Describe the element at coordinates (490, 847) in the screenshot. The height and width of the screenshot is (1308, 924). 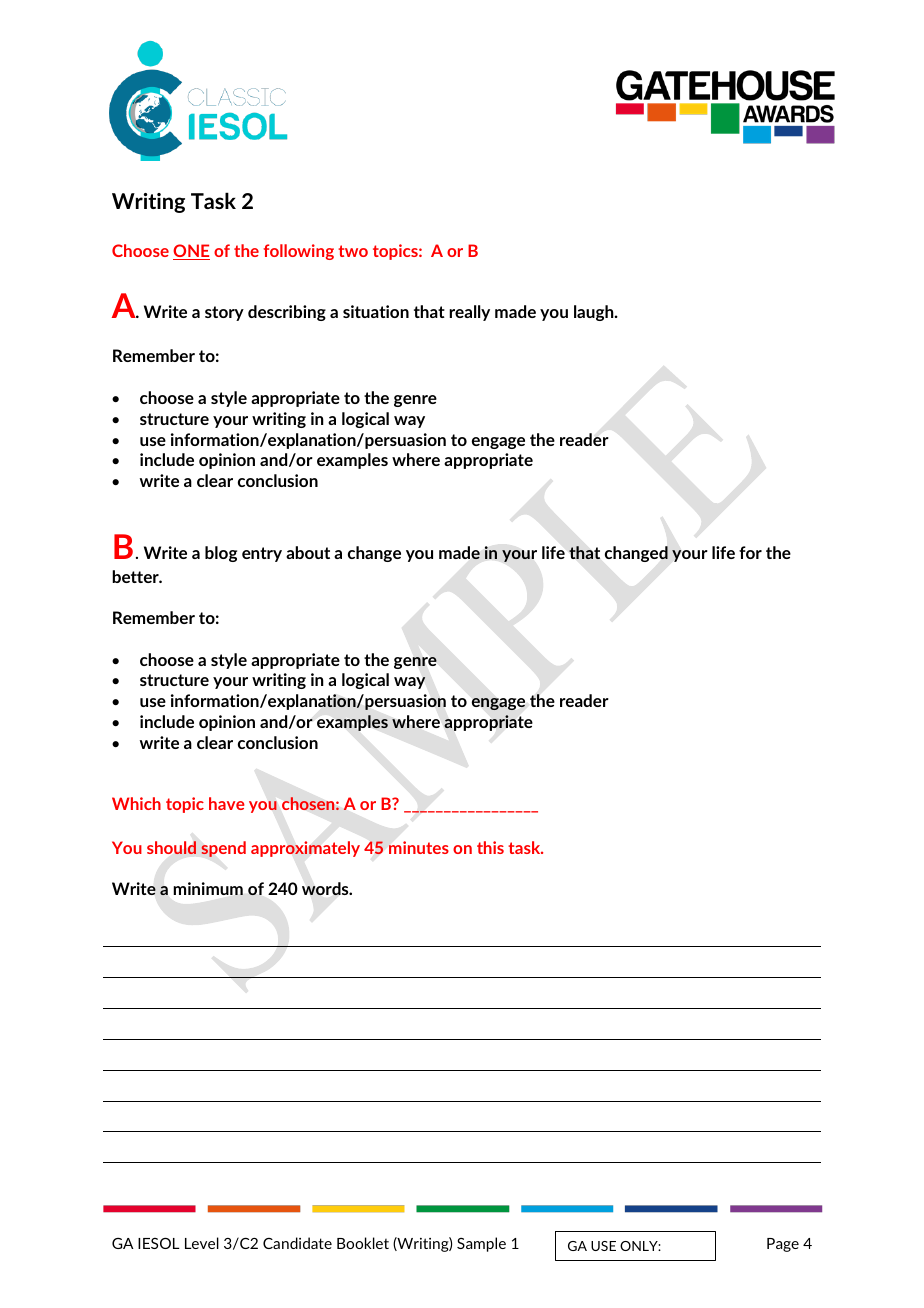
I see `this` at that location.
